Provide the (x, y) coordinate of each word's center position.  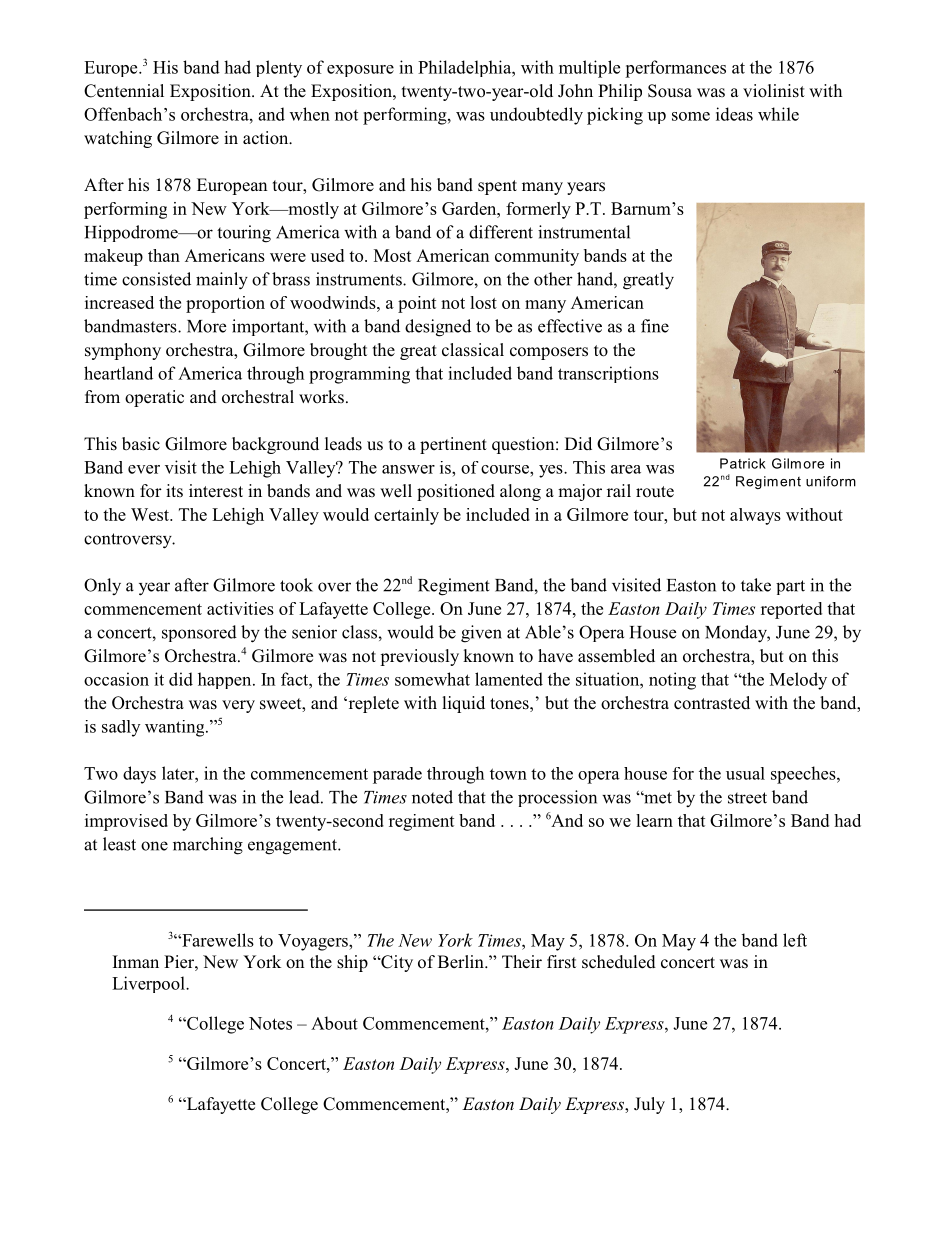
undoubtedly (536, 116)
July (649, 1105)
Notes (270, 1023)
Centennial (124, 91)
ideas (734, 114)
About (334, 1023)
